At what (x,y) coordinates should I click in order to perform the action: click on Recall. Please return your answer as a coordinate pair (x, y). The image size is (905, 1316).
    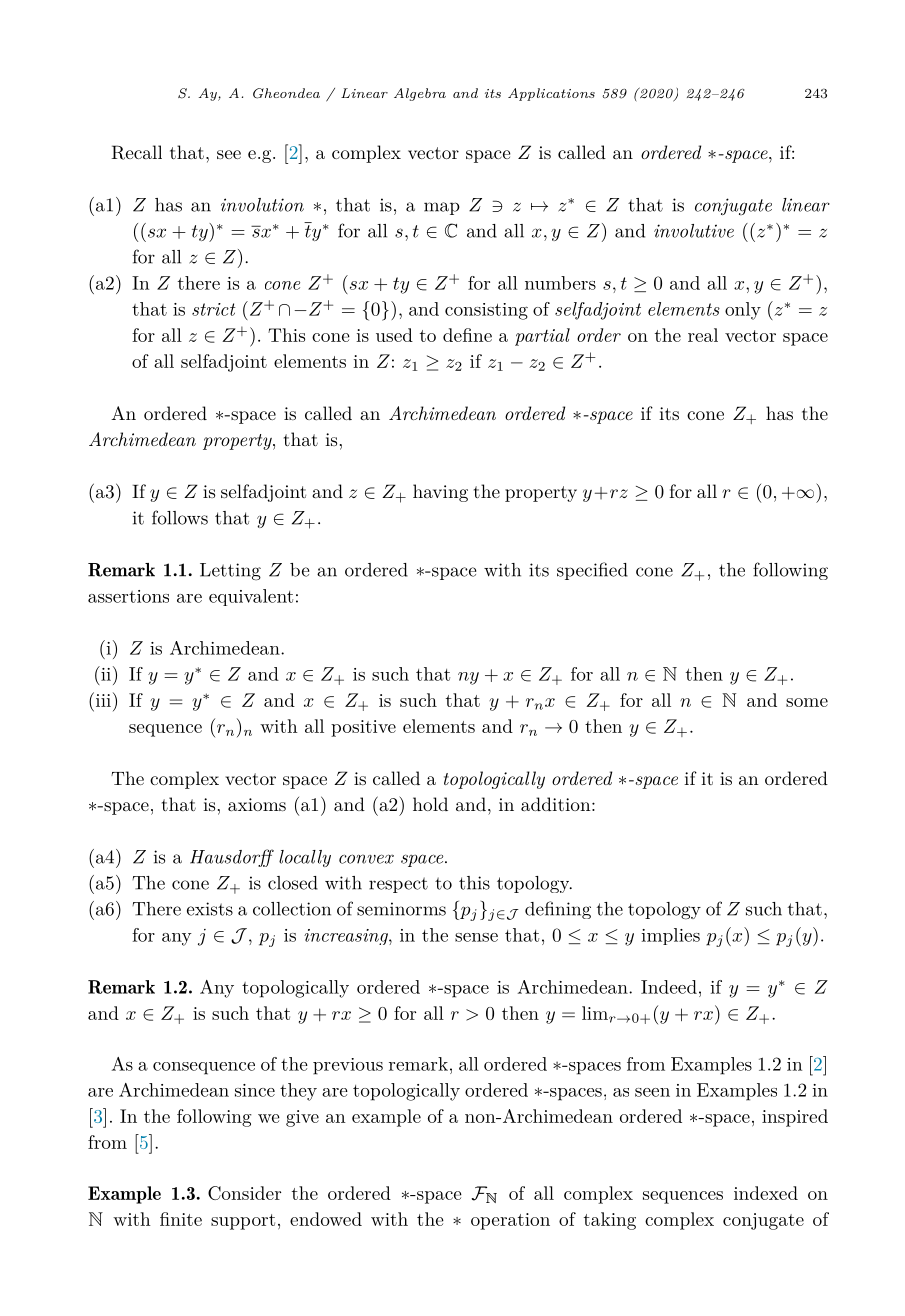
    Looking at the image, I should click on (136, 152).
